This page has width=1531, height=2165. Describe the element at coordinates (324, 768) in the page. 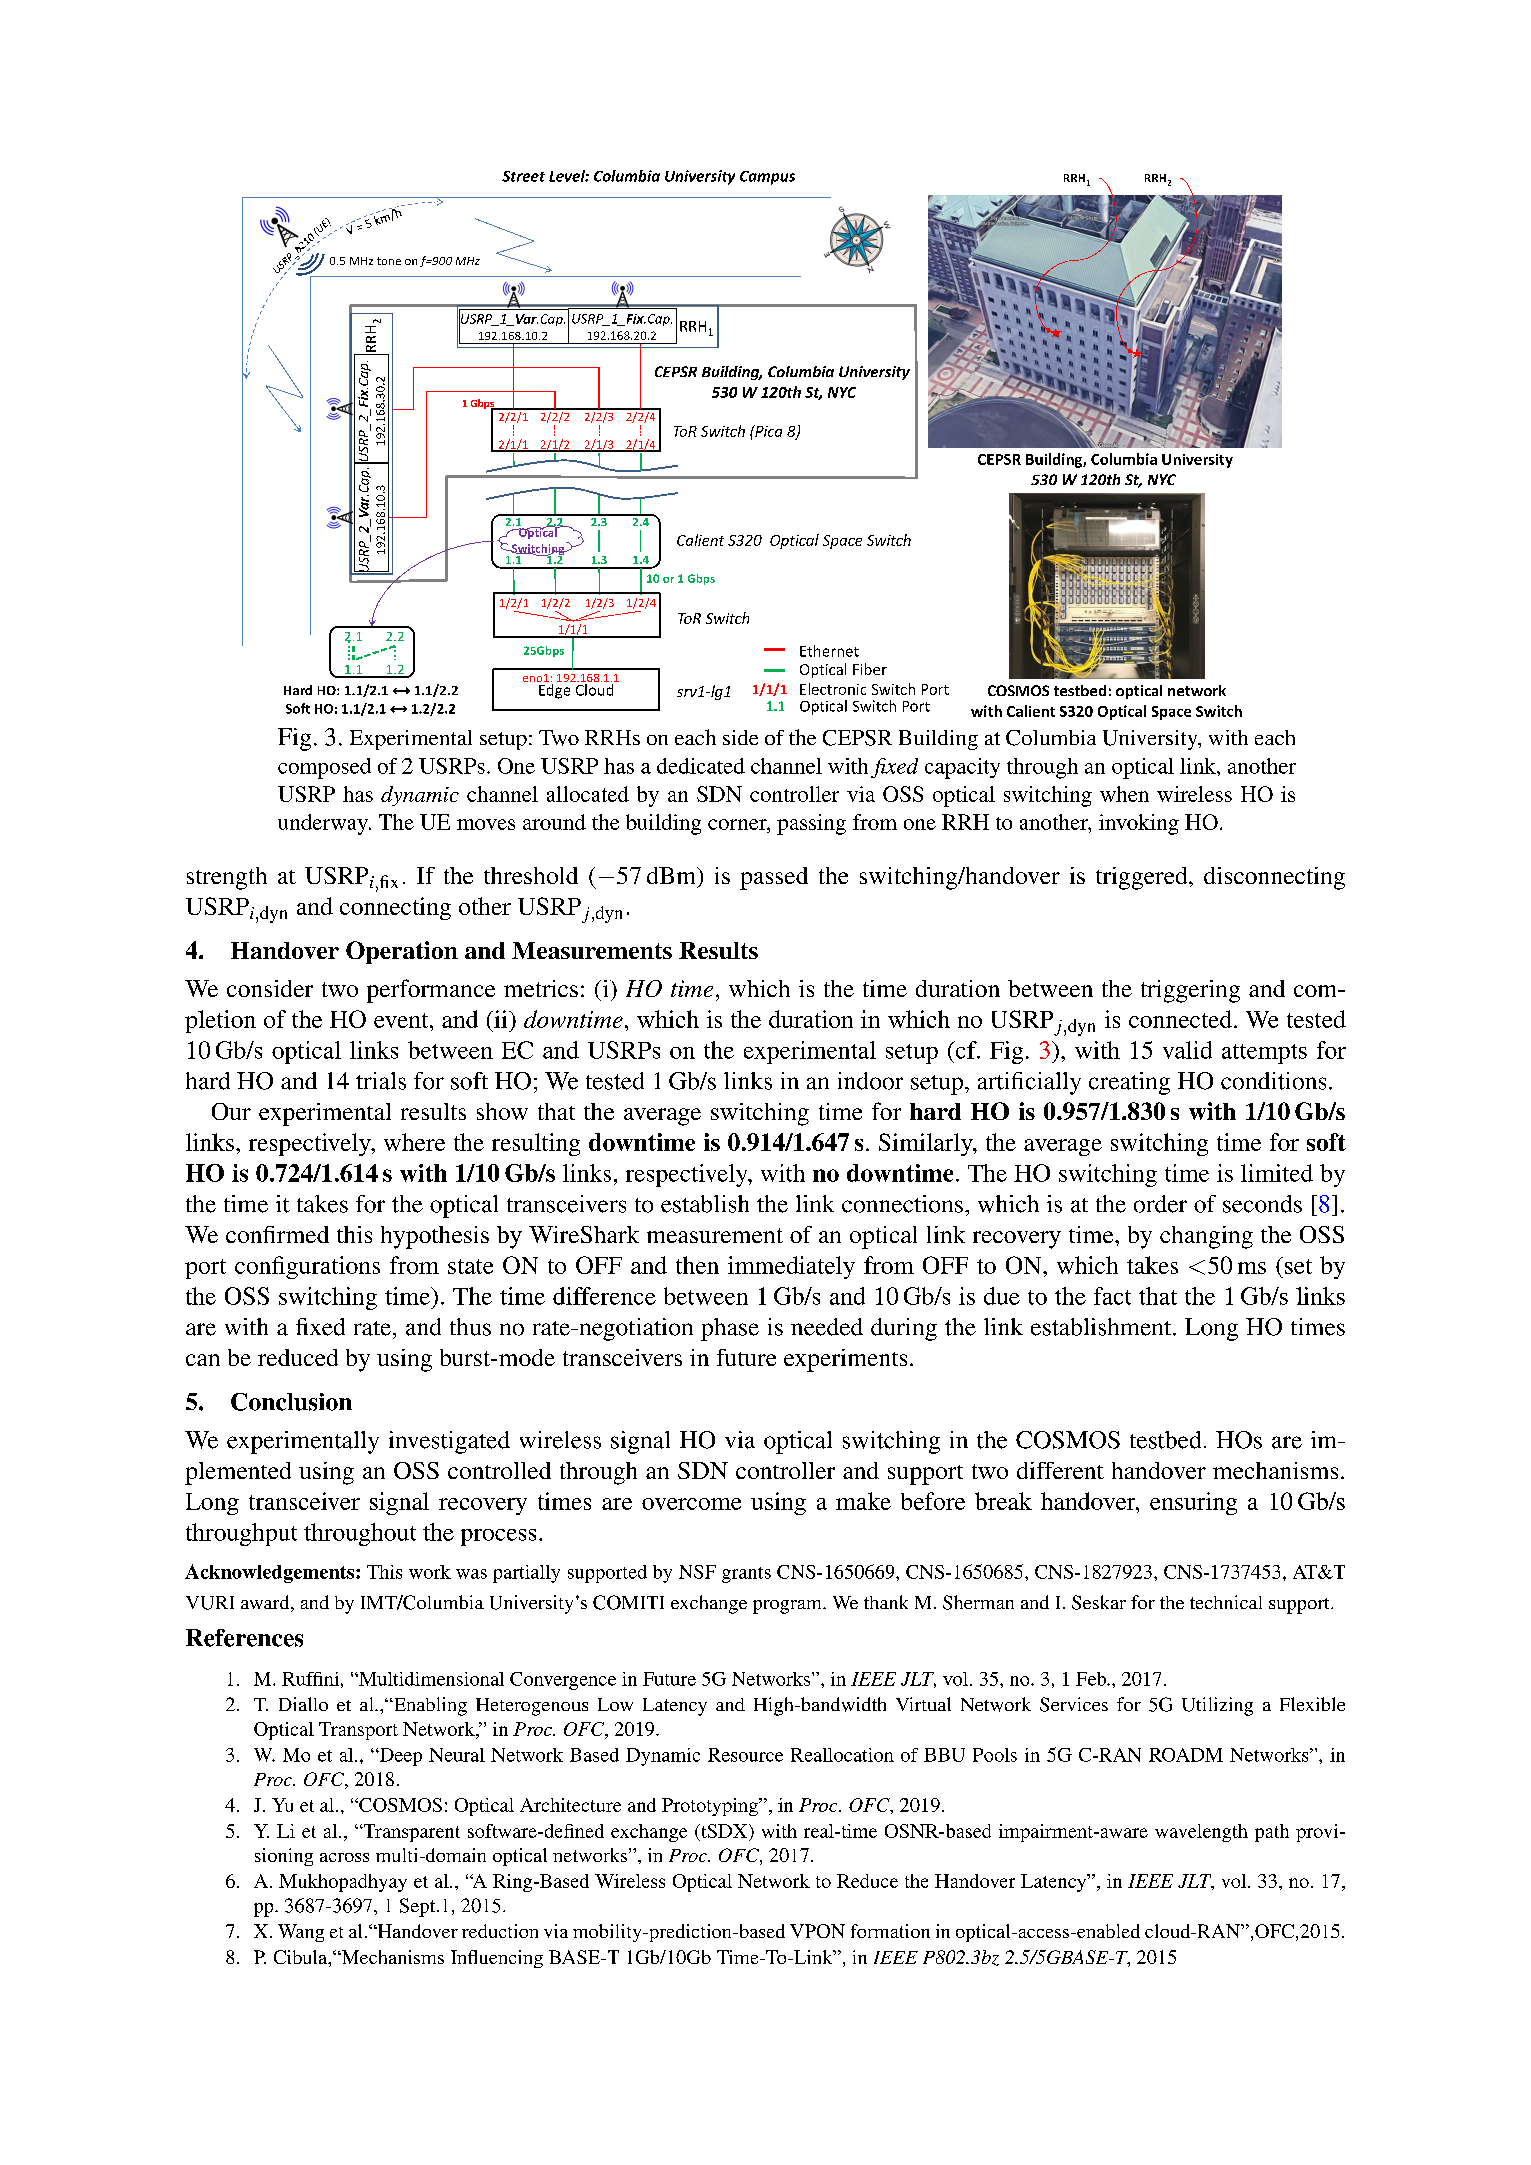

I see `composed` at that location.
